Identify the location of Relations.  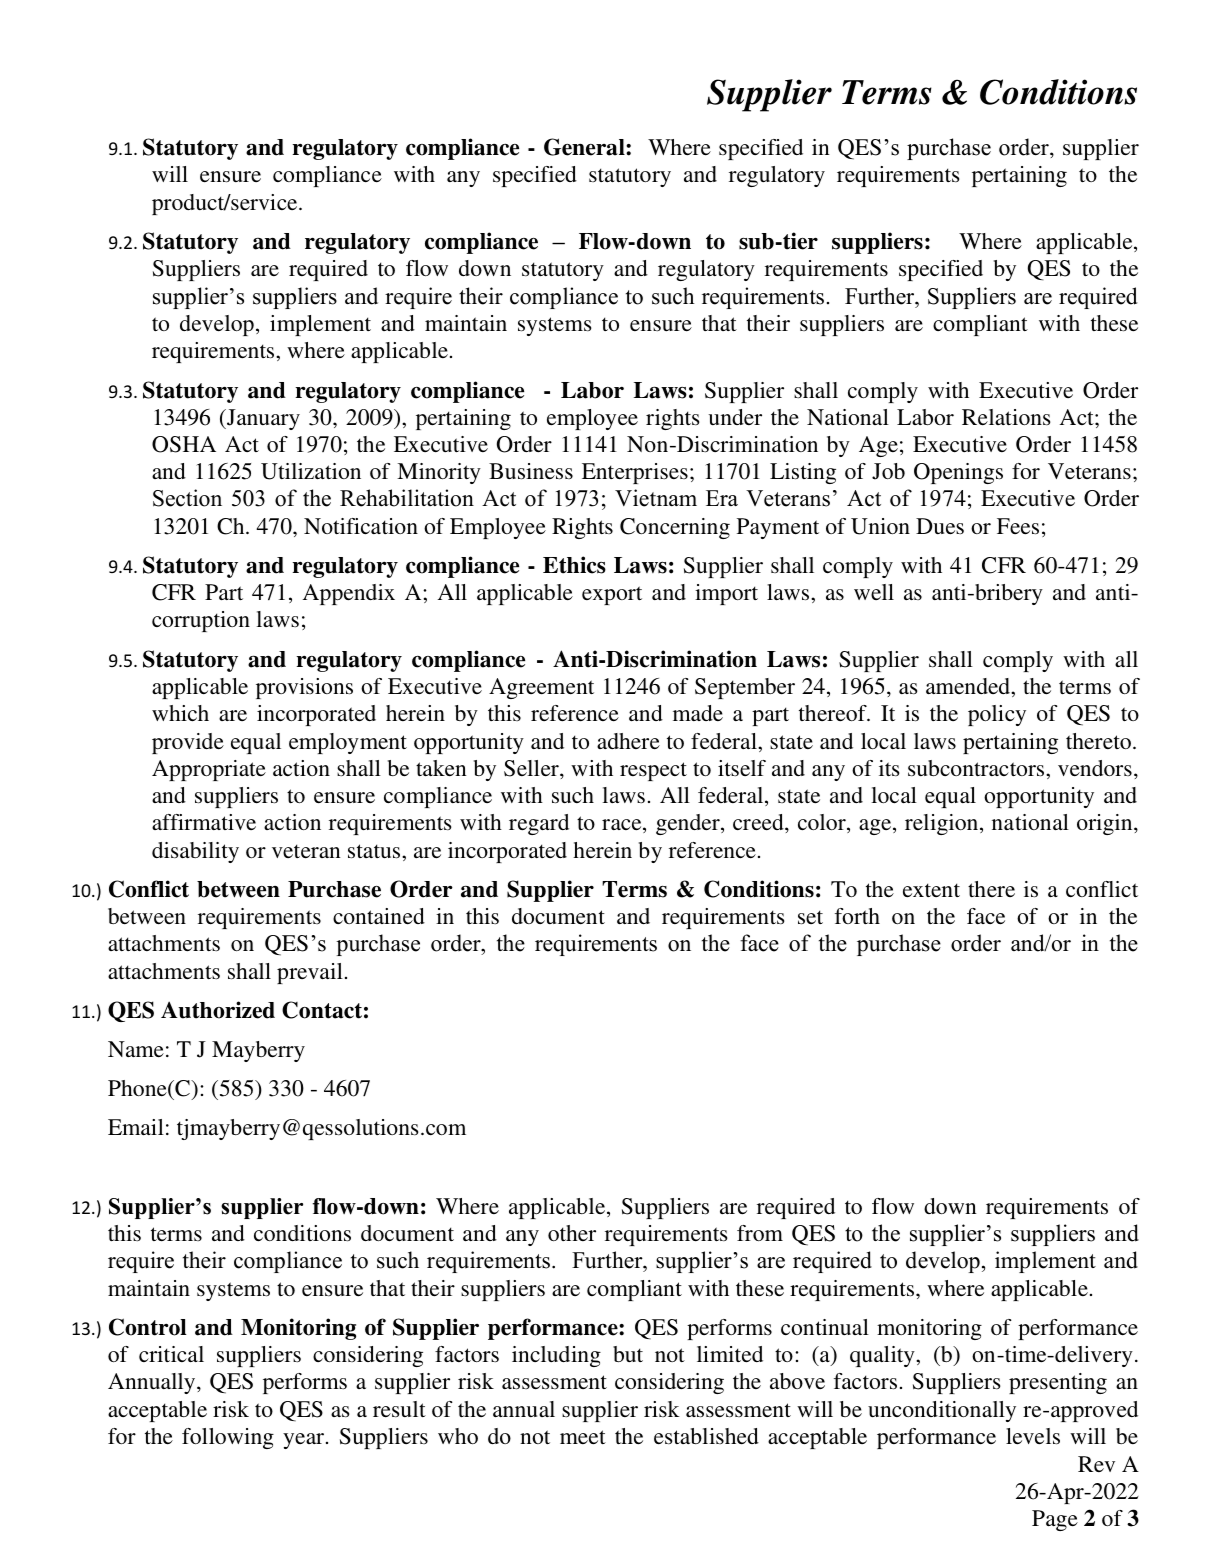
(1006, 417).
